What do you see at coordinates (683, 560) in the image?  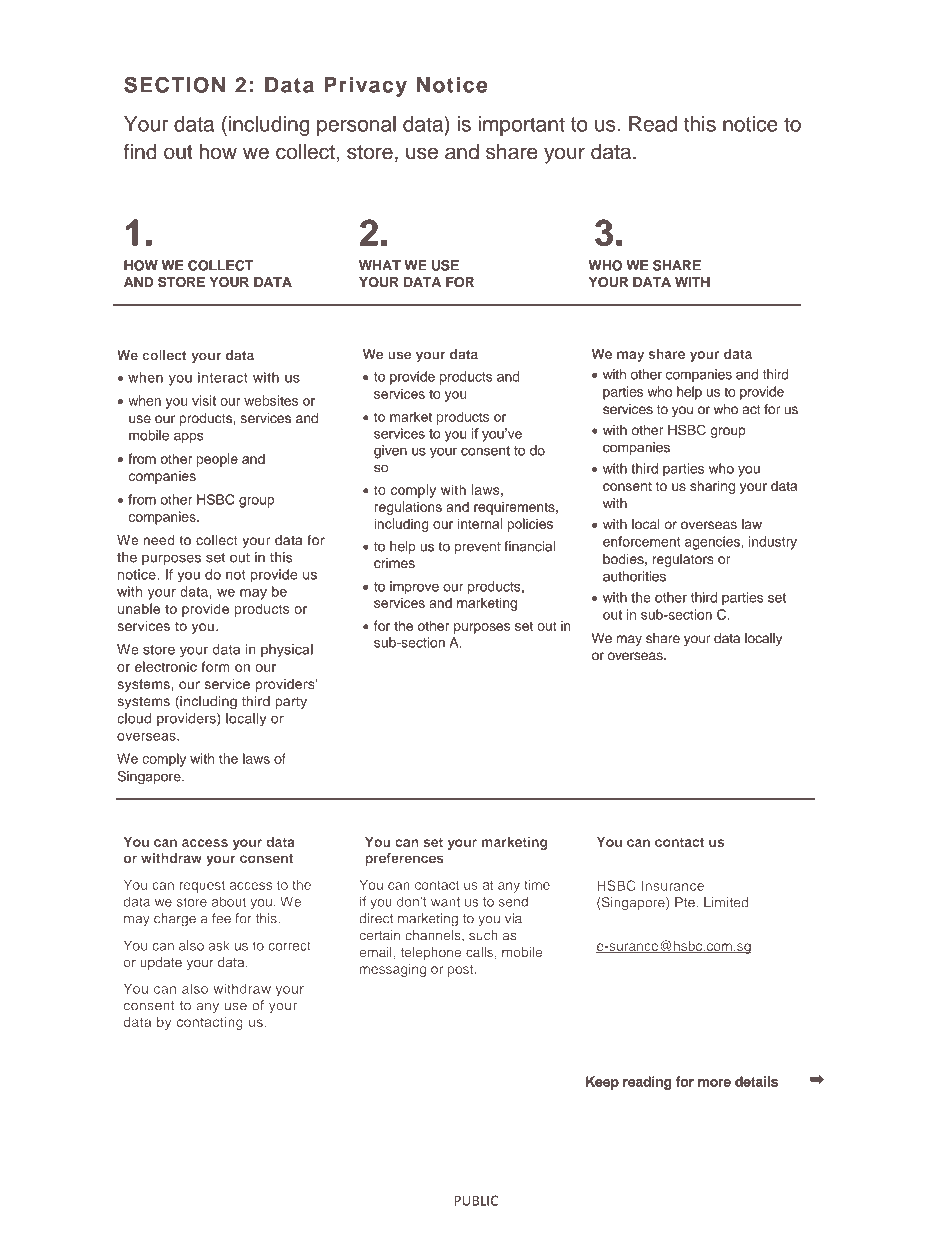 I see `regulators` at bounding box center [683, 560].
